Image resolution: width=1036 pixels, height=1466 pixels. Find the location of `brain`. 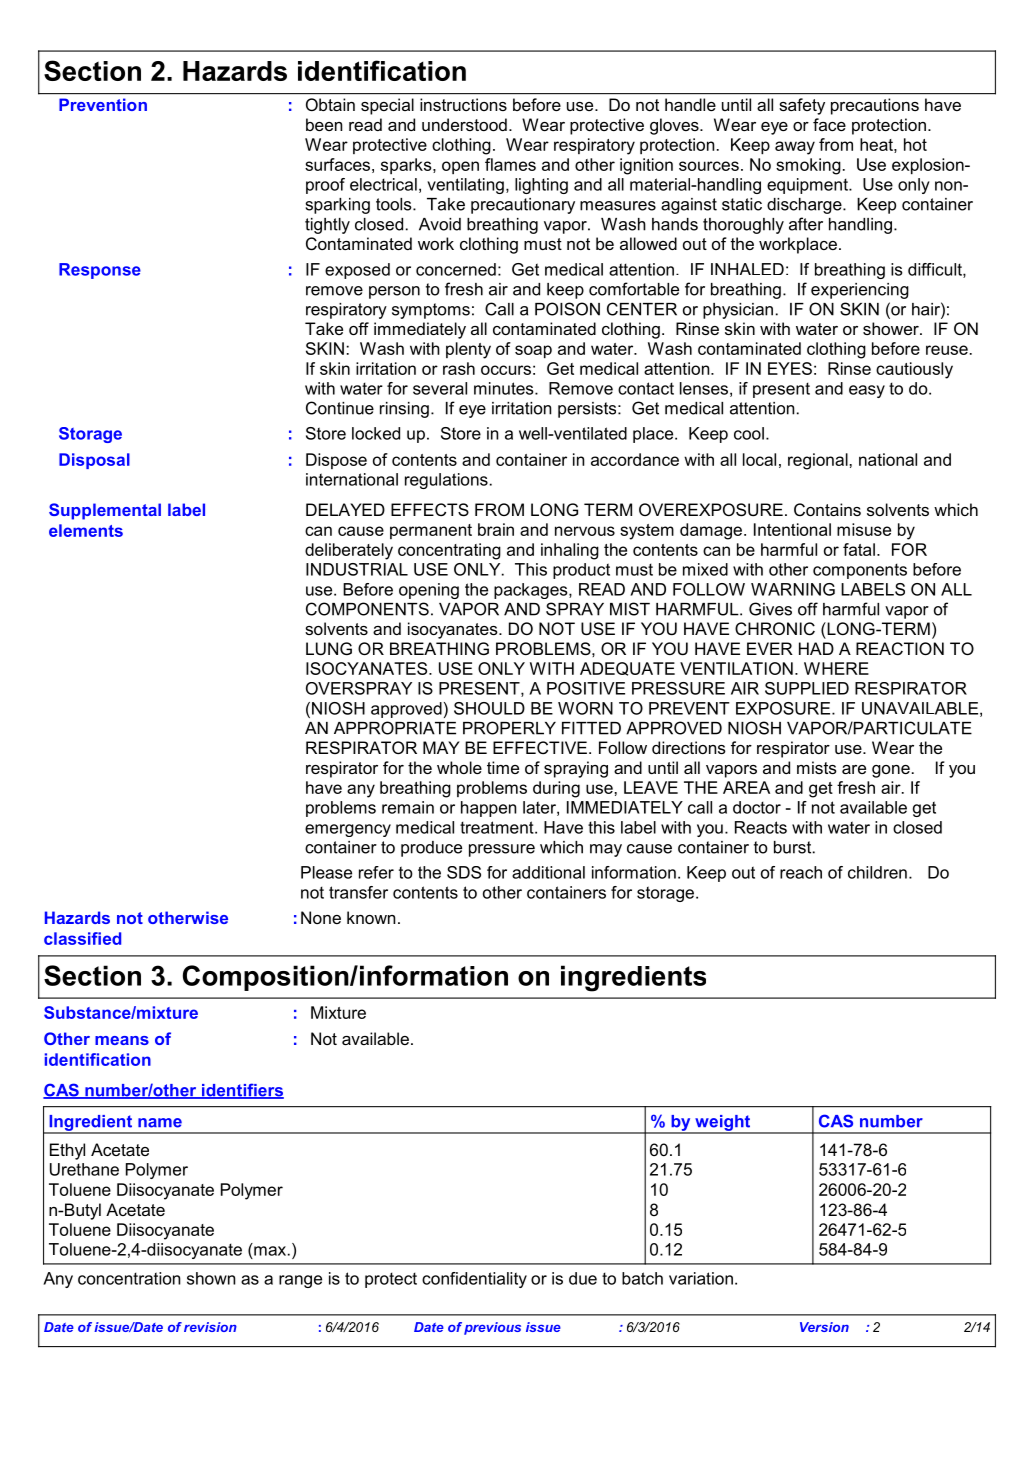

brain is located at coordinates (496, 529).
